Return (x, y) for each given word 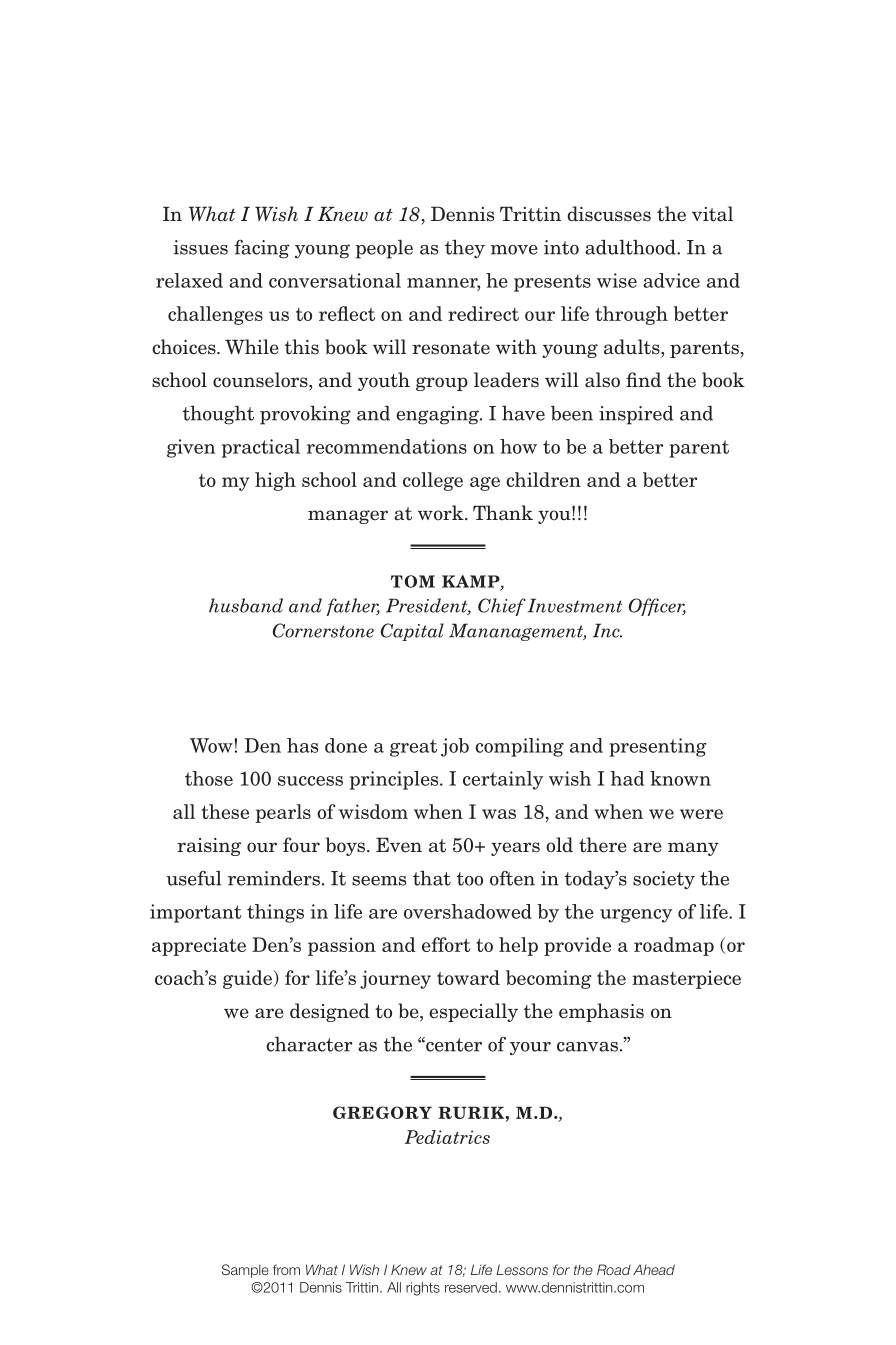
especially (473, 1012)
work (442, 513)
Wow (211, 745)
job (455, 747)
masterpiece (686, 979)
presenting (658, 747)
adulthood (631, 247)
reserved (471, 1287)
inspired (636, 415)
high (275, 481)
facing (262, 249)
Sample (245, 1271)
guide (248, 979)
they (465, 248)
